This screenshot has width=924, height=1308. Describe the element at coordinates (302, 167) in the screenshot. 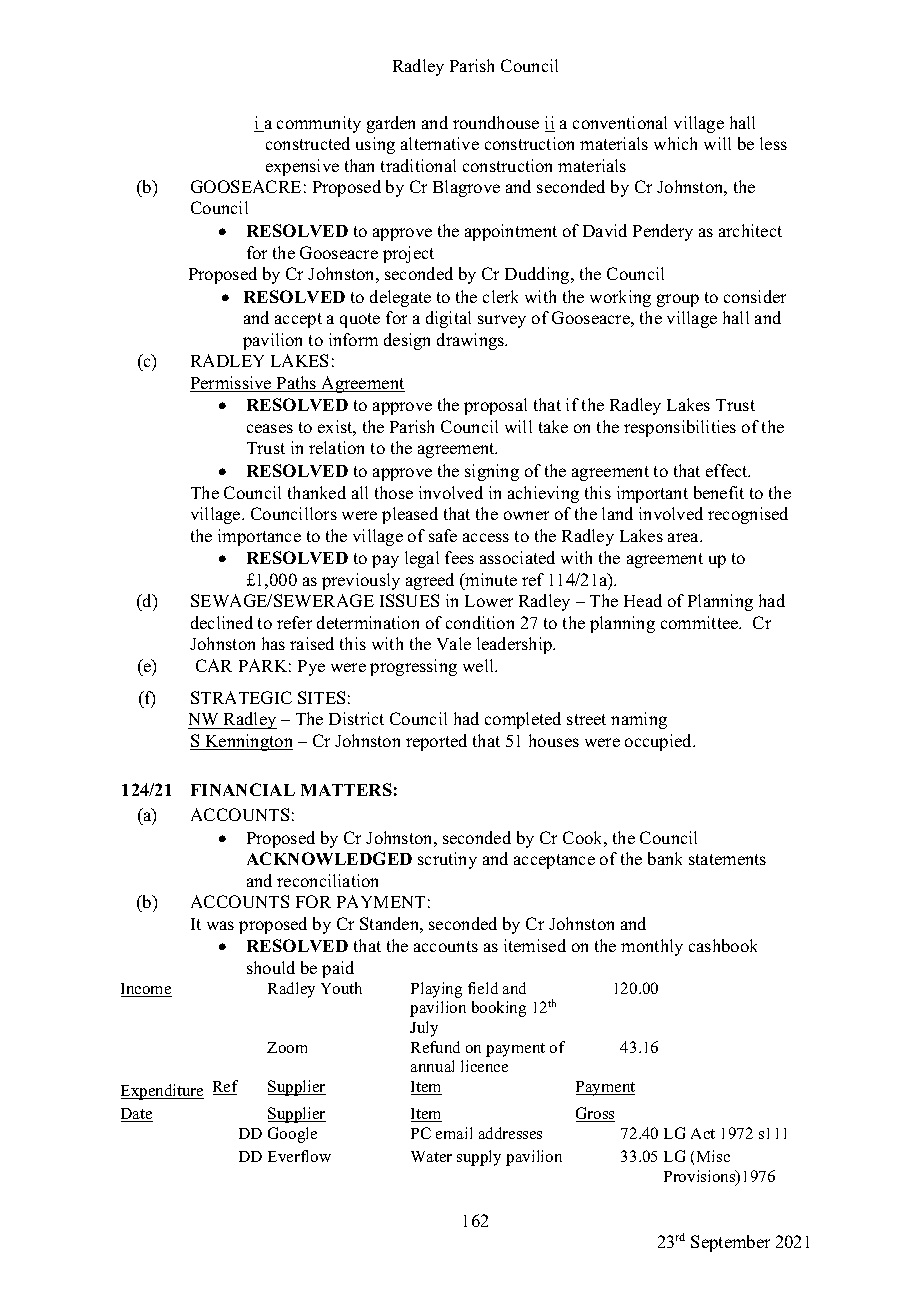

I see `expensive` at that location.
